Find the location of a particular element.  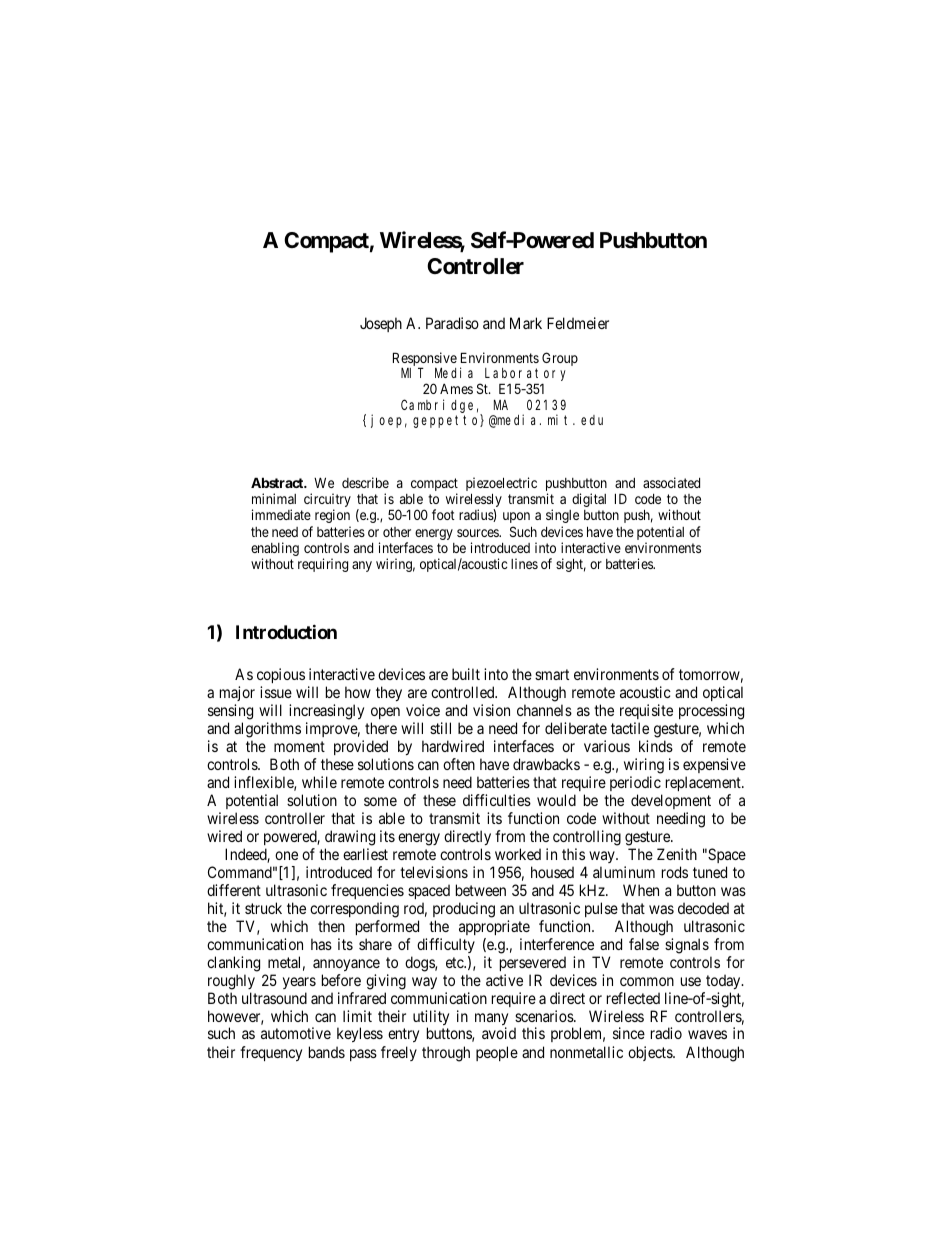

radio is located at coordinates (666, 1033).
